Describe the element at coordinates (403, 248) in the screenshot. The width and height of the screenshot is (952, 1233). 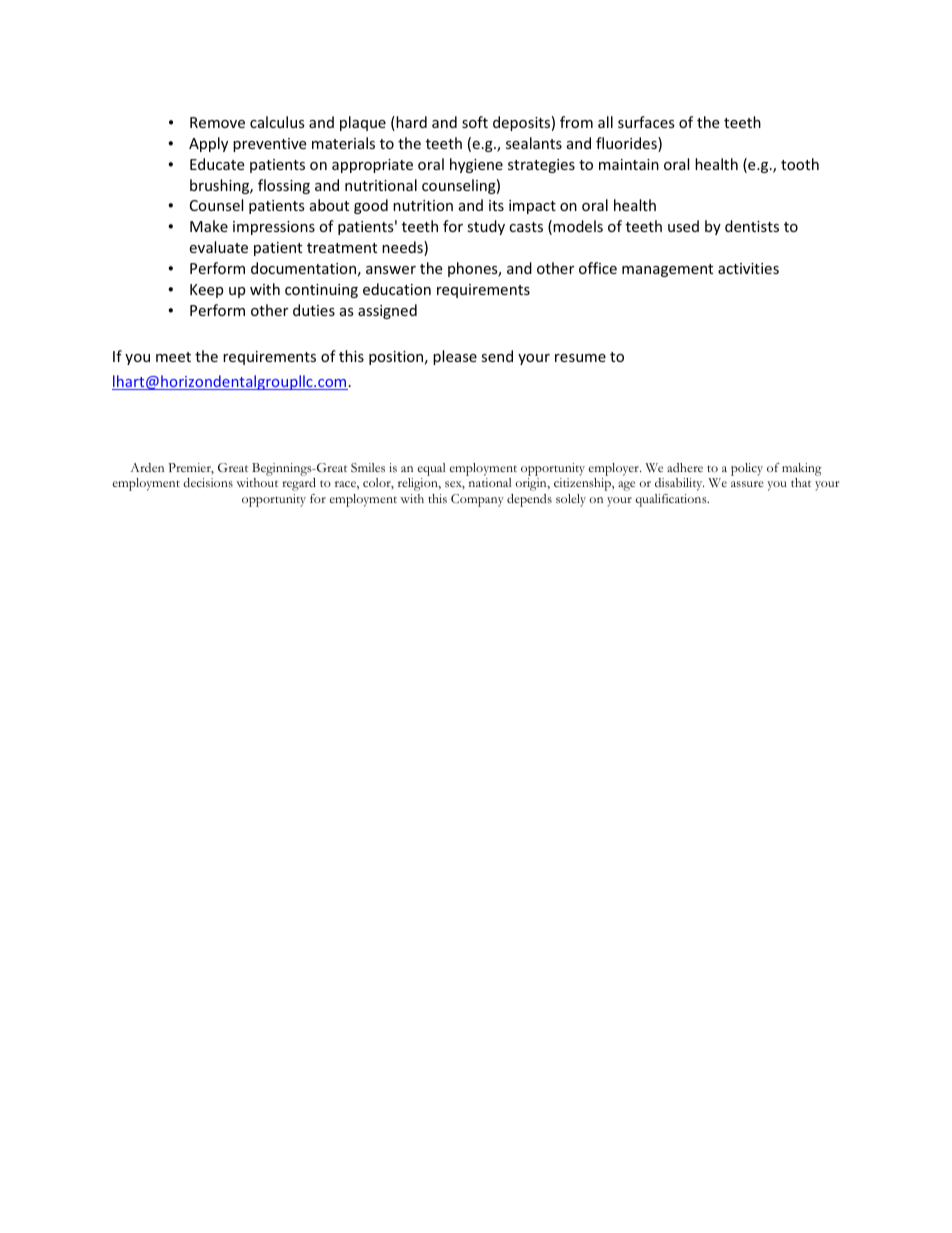
I see `needs` at that location.
